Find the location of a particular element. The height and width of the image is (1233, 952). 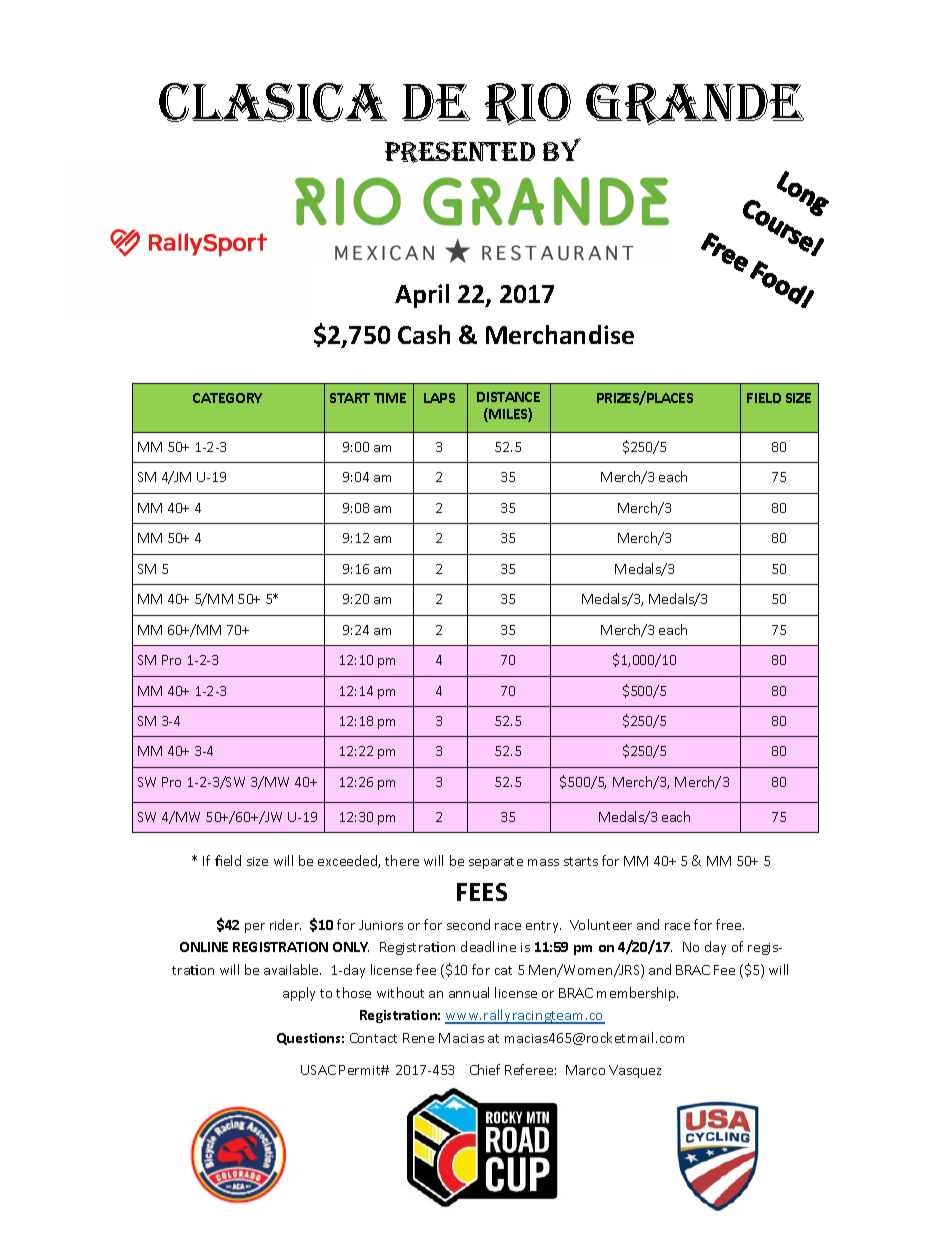

mass is located at coordinates (543, 862).
